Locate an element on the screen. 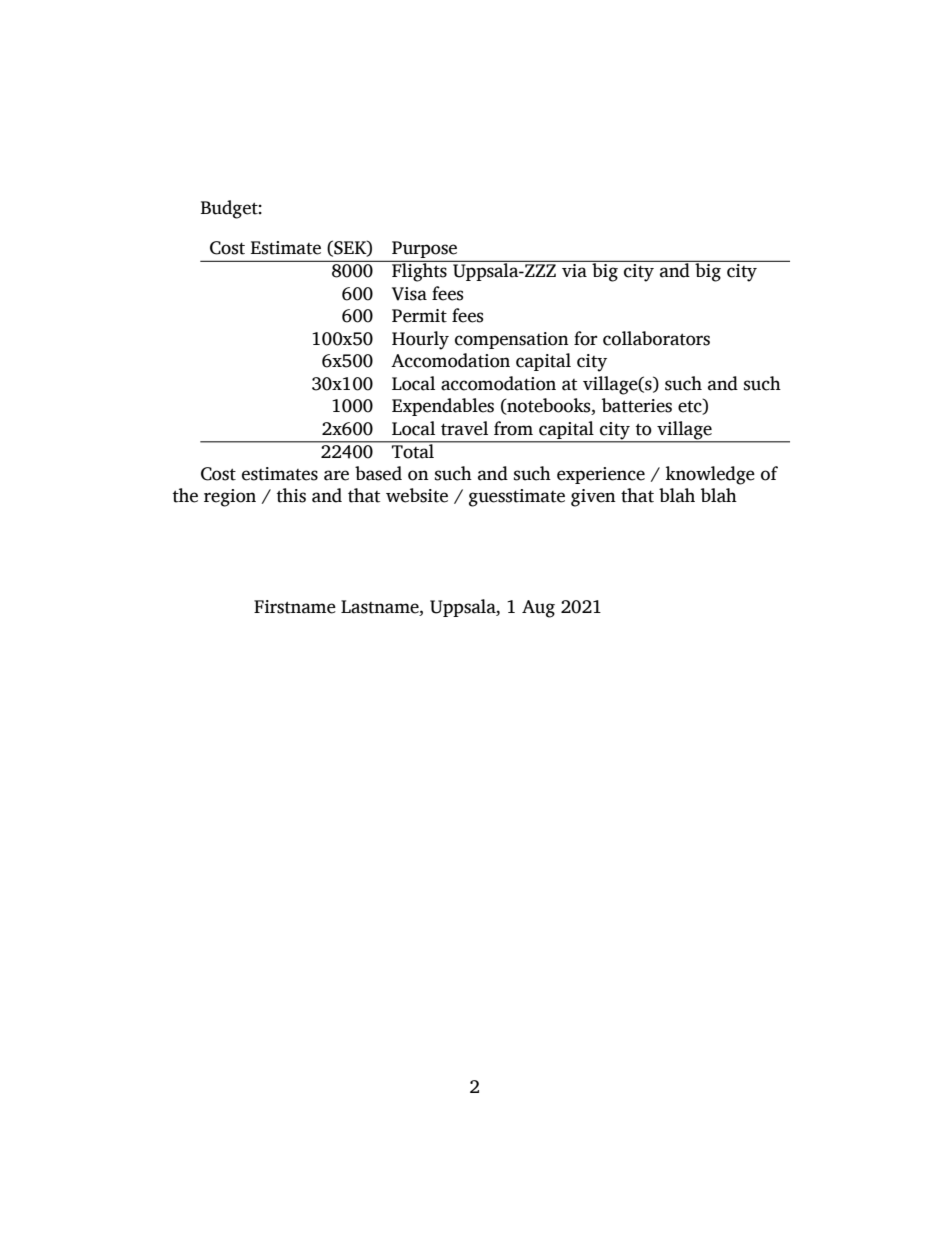 The image size is (952, 1233). experience is located at coordinates (601, 475).
